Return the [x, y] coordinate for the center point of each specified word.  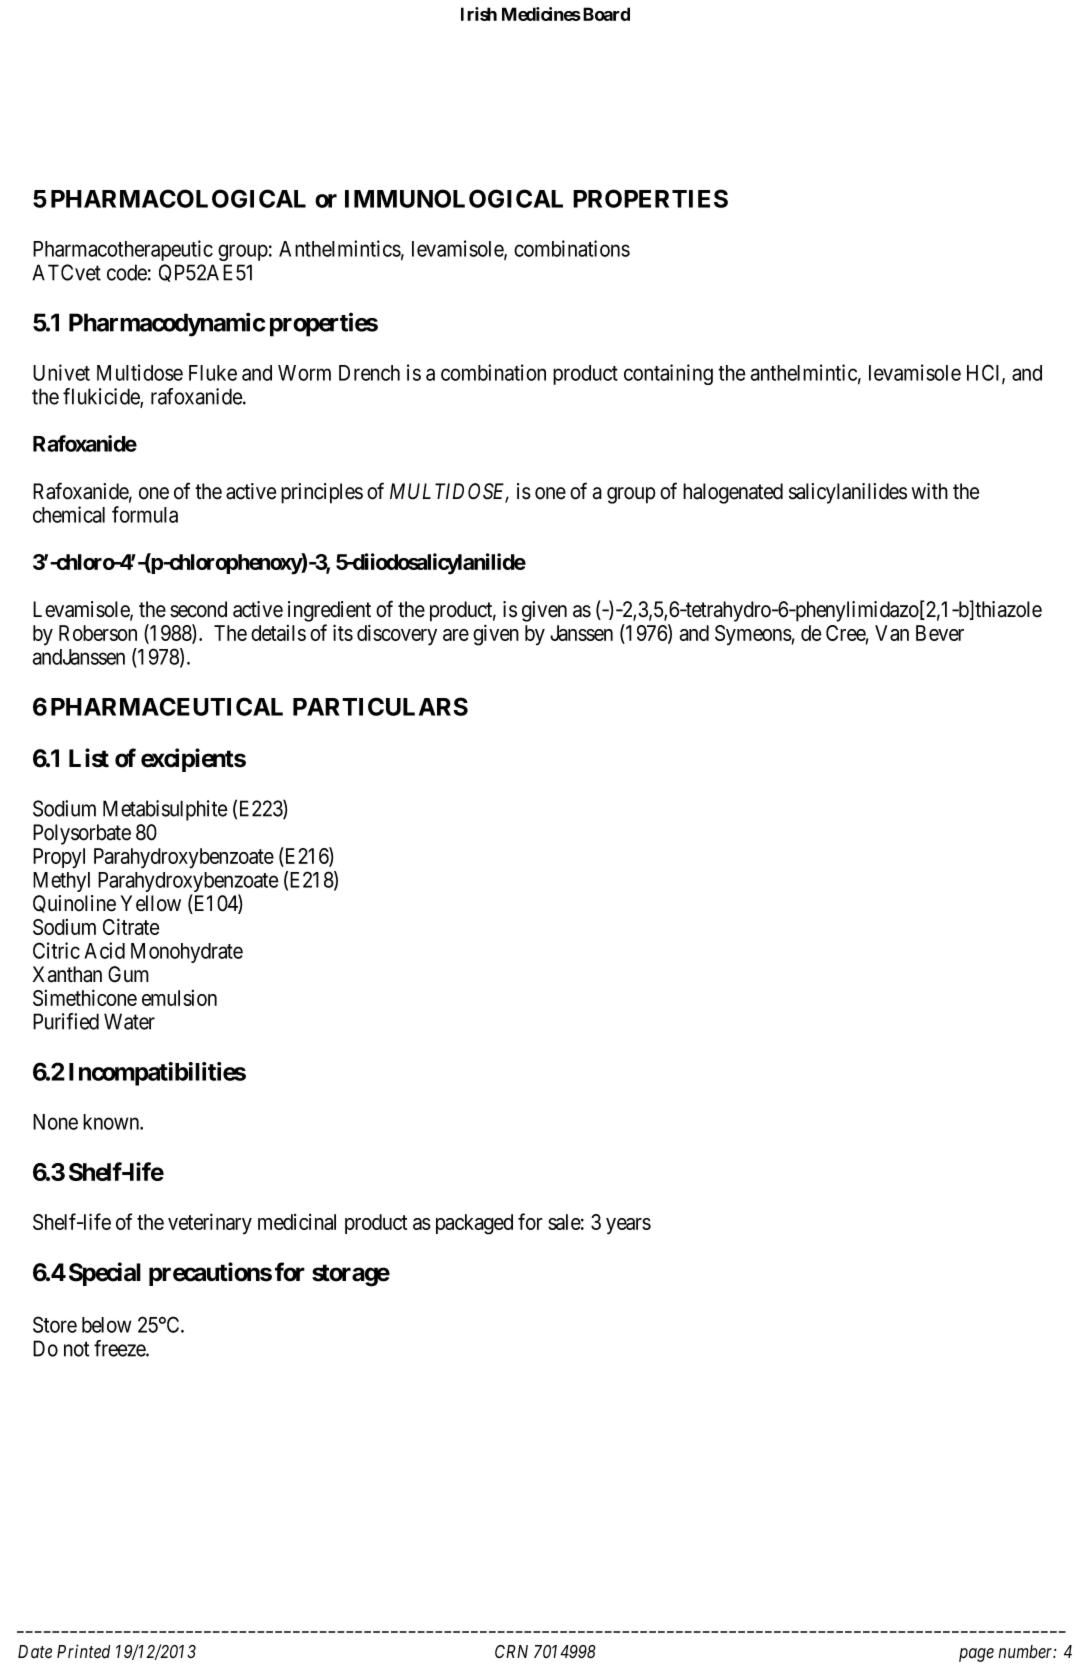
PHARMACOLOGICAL [178, 198]
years [628, 1226]
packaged [474, 1224]
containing [668, 374]
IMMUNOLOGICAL [454, 198]
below [106, 1325]
